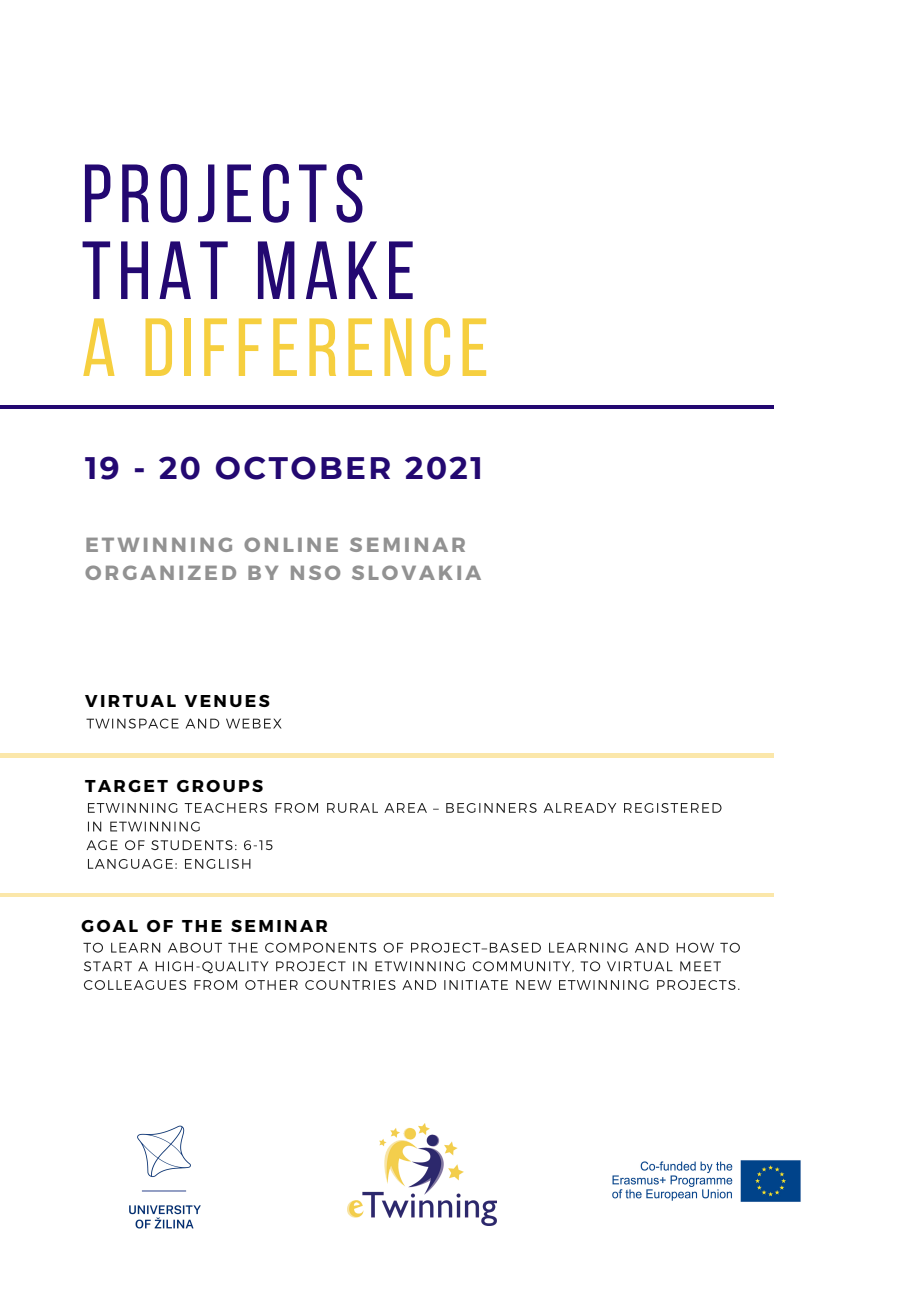  Describe the element at coordinates (316, 347) in the screenshot. I see `difference` at that location.
